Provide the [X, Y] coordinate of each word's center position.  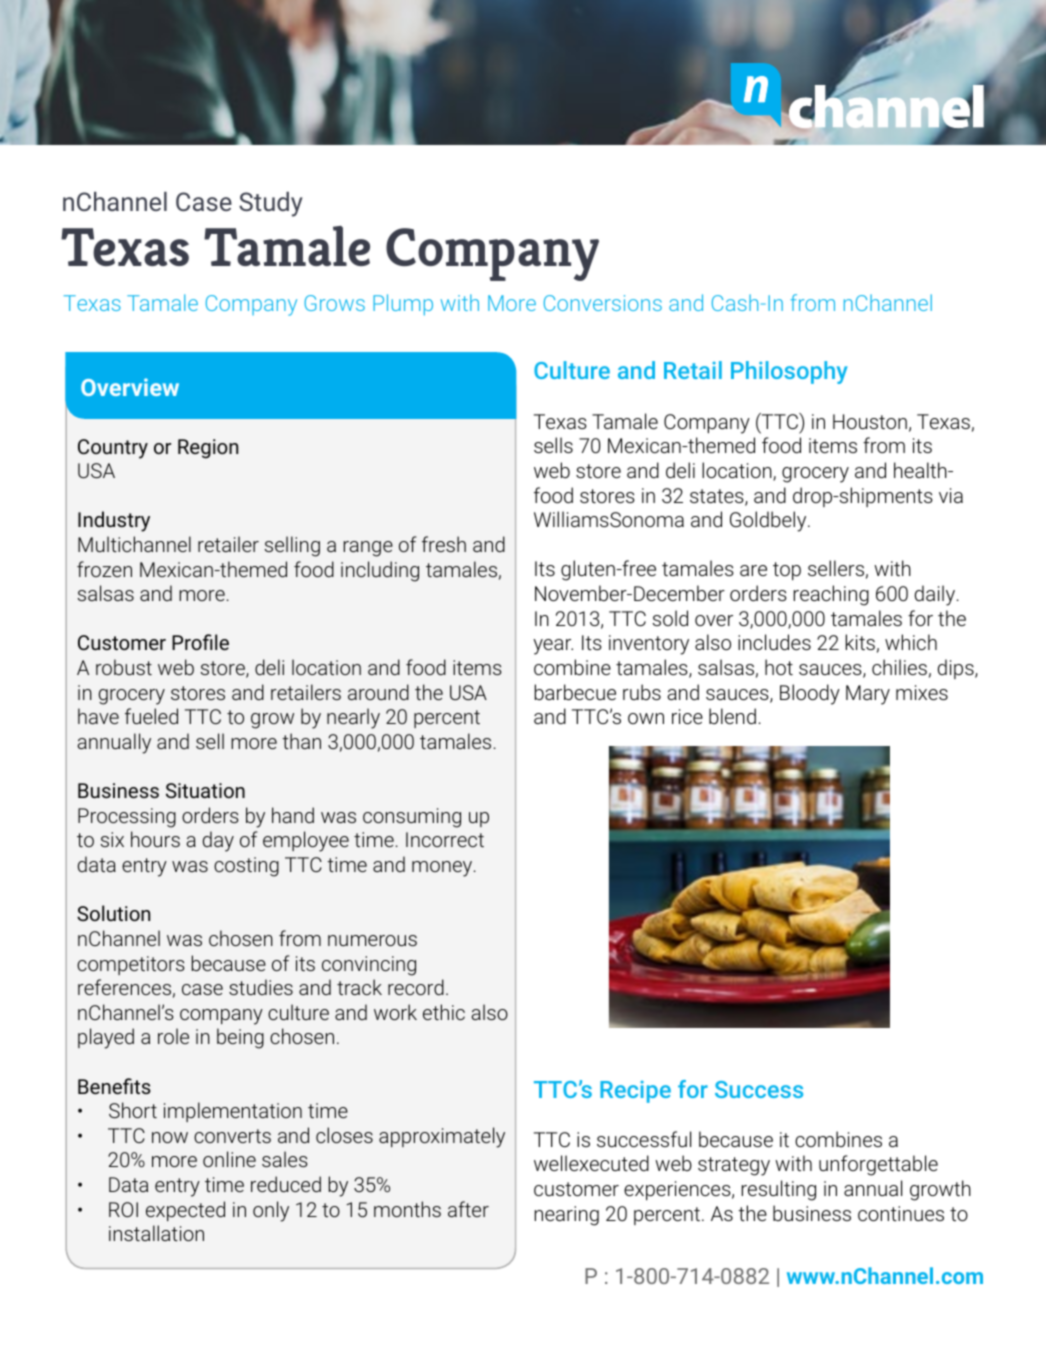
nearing [567, 1216]
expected [185, 1211]
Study [271, 204]
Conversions [603, 303]
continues [901, 1213]
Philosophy [789, 372]
